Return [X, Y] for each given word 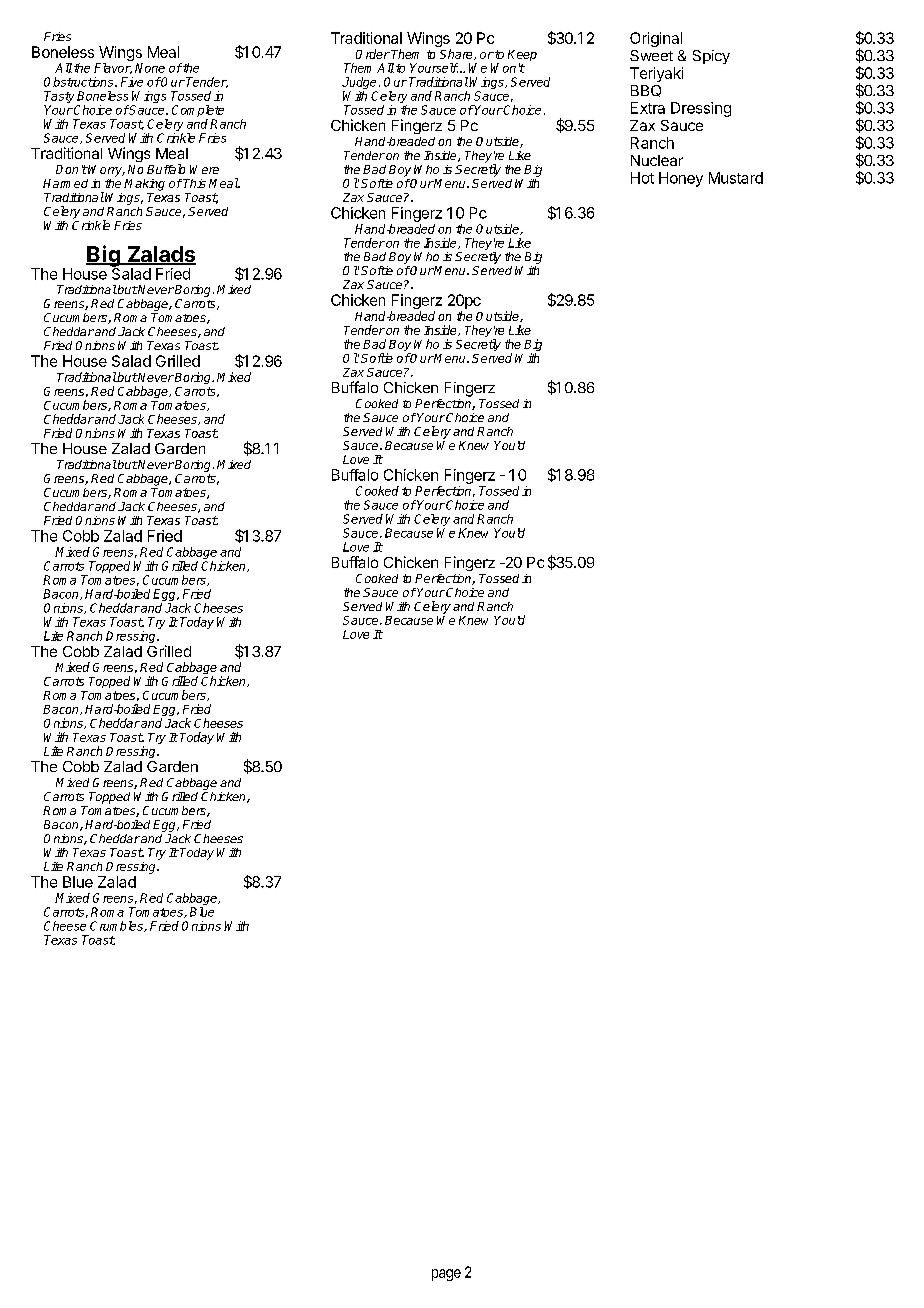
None [150, 68]
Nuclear [657, 160]
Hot [642, 178]
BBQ [646, 91]
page [446, 1275]
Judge [359, 84]
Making [144, 185]
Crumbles [117, 926]
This [194, 183]
